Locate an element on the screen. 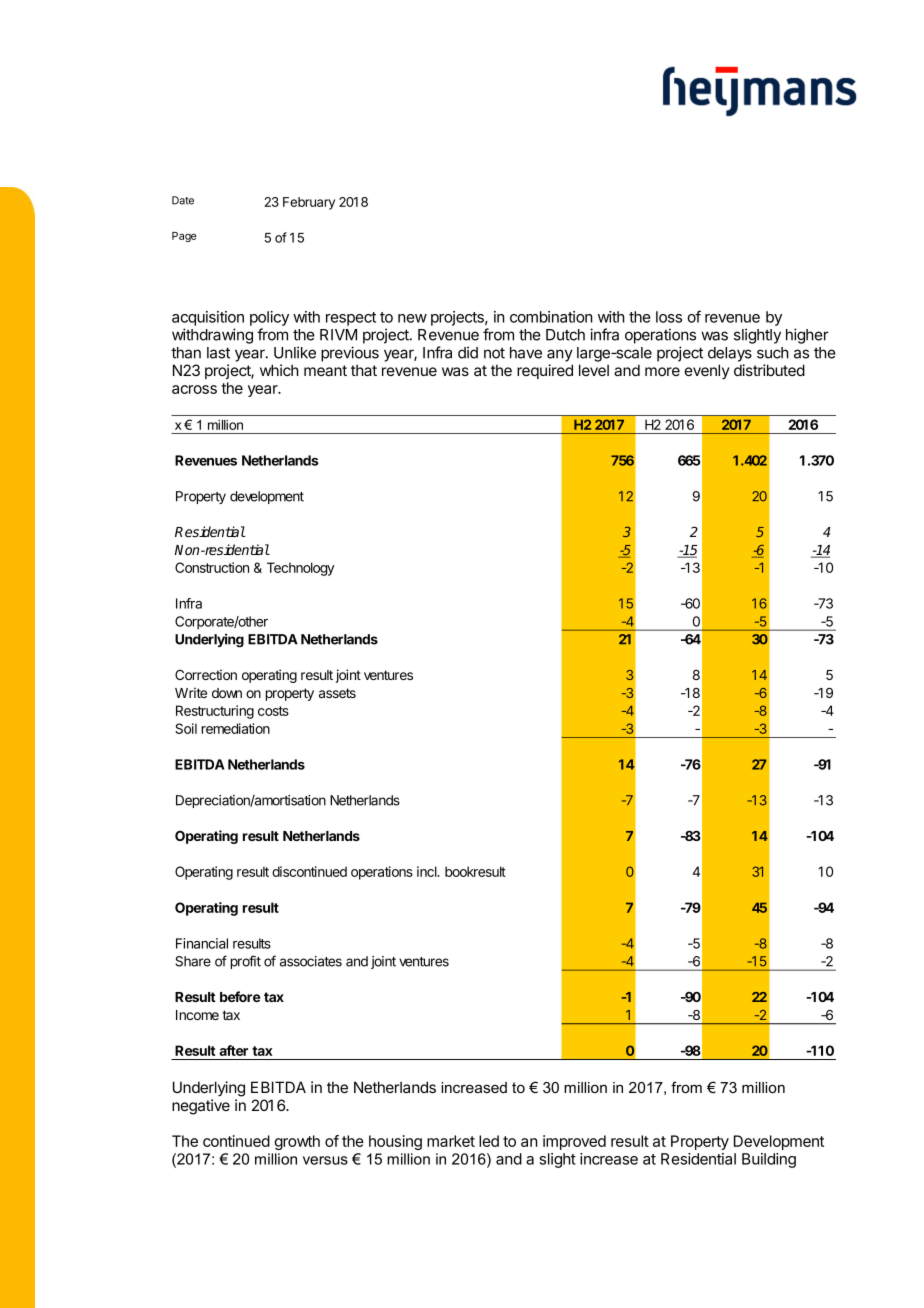 This screenshot has height=1308, width=924. profit is located at coordinates (246, 962).
